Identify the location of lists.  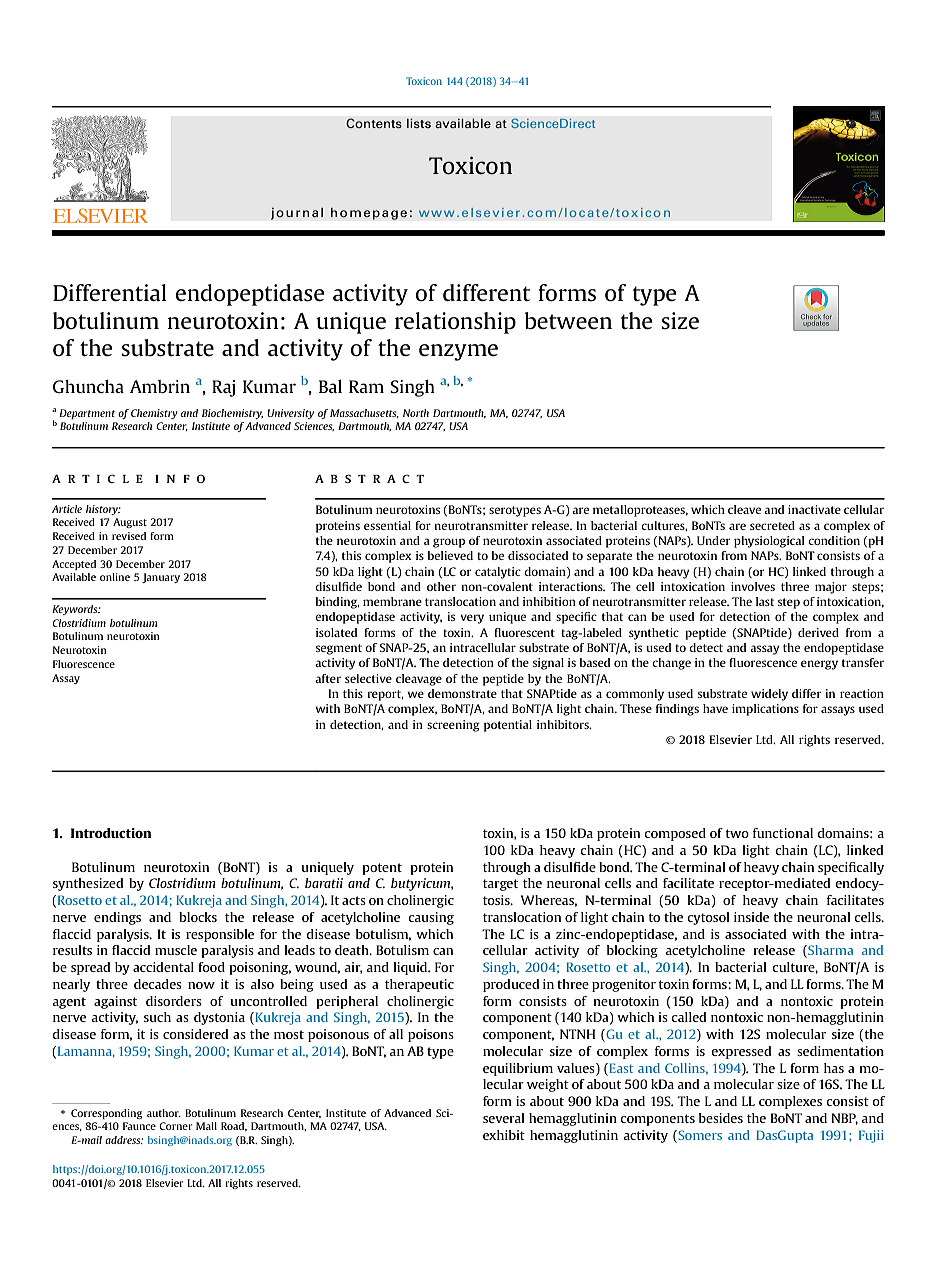
(419, 123).
